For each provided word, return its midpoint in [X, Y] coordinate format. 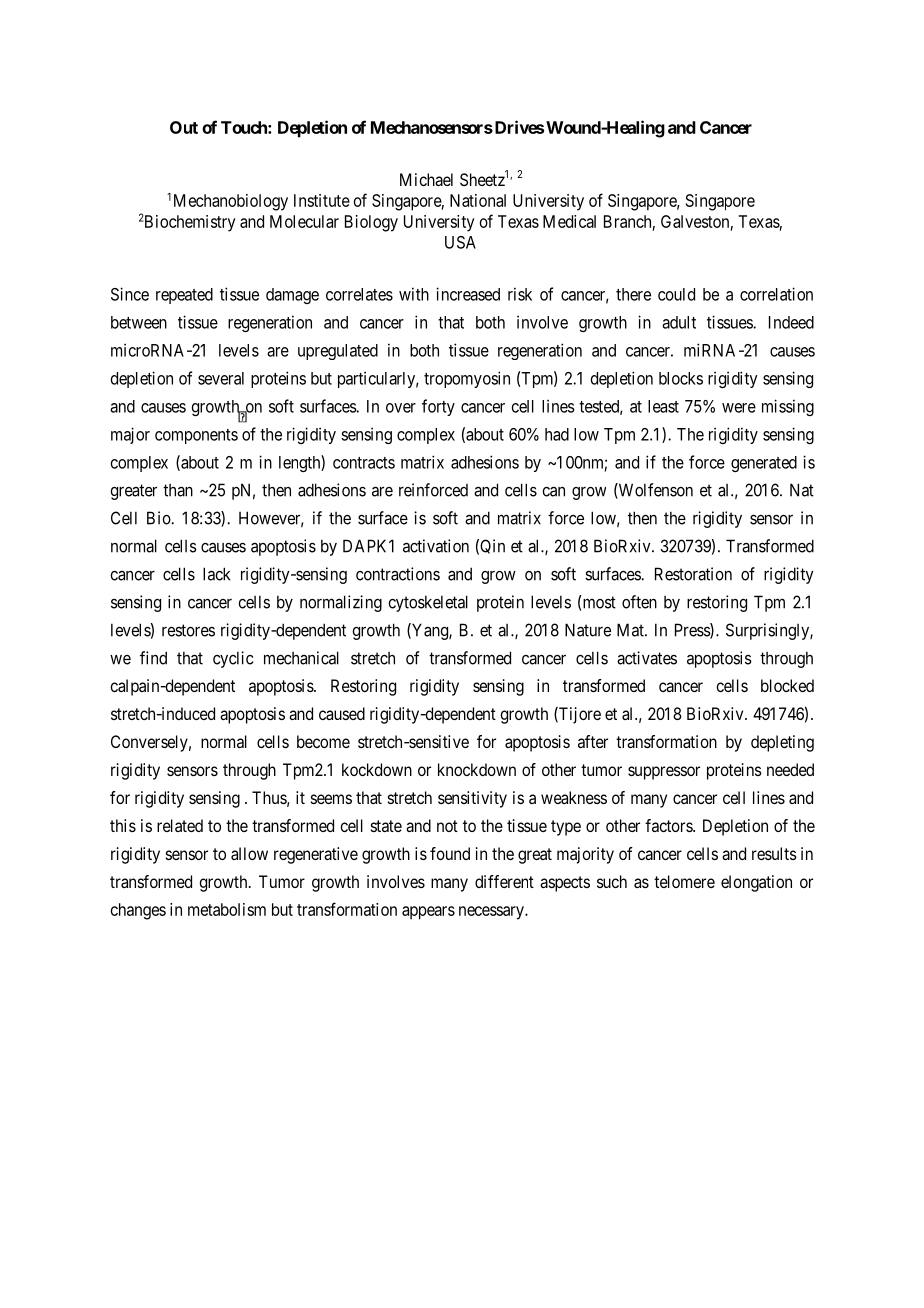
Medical [569, 221]
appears [428, 913]
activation [436, 546]
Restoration [693, 574]
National [478, 200]
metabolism [227, 909]
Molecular [304, 221]
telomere [684, 881]
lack [216, 574]
